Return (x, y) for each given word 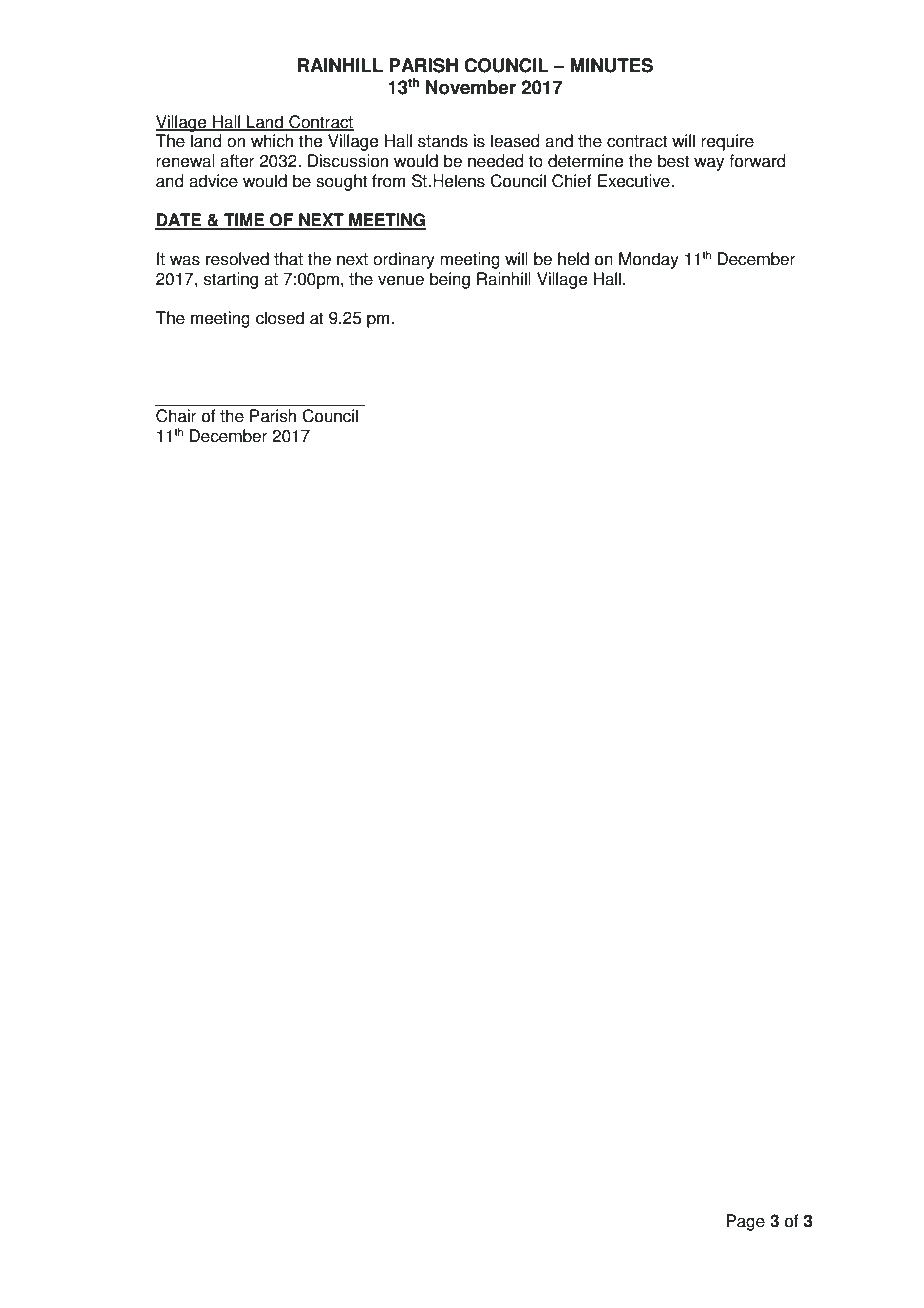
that (288, 259)
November (471, 87)
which (272, 141)
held (573, 259)
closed (280, 318)
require (727, 142)
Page (745, 1222)
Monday (649, 260)
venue (401, 280)
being (450, 280)
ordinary (404, 260)
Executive (635, 181)
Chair (176, 416)
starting (231, 280)
